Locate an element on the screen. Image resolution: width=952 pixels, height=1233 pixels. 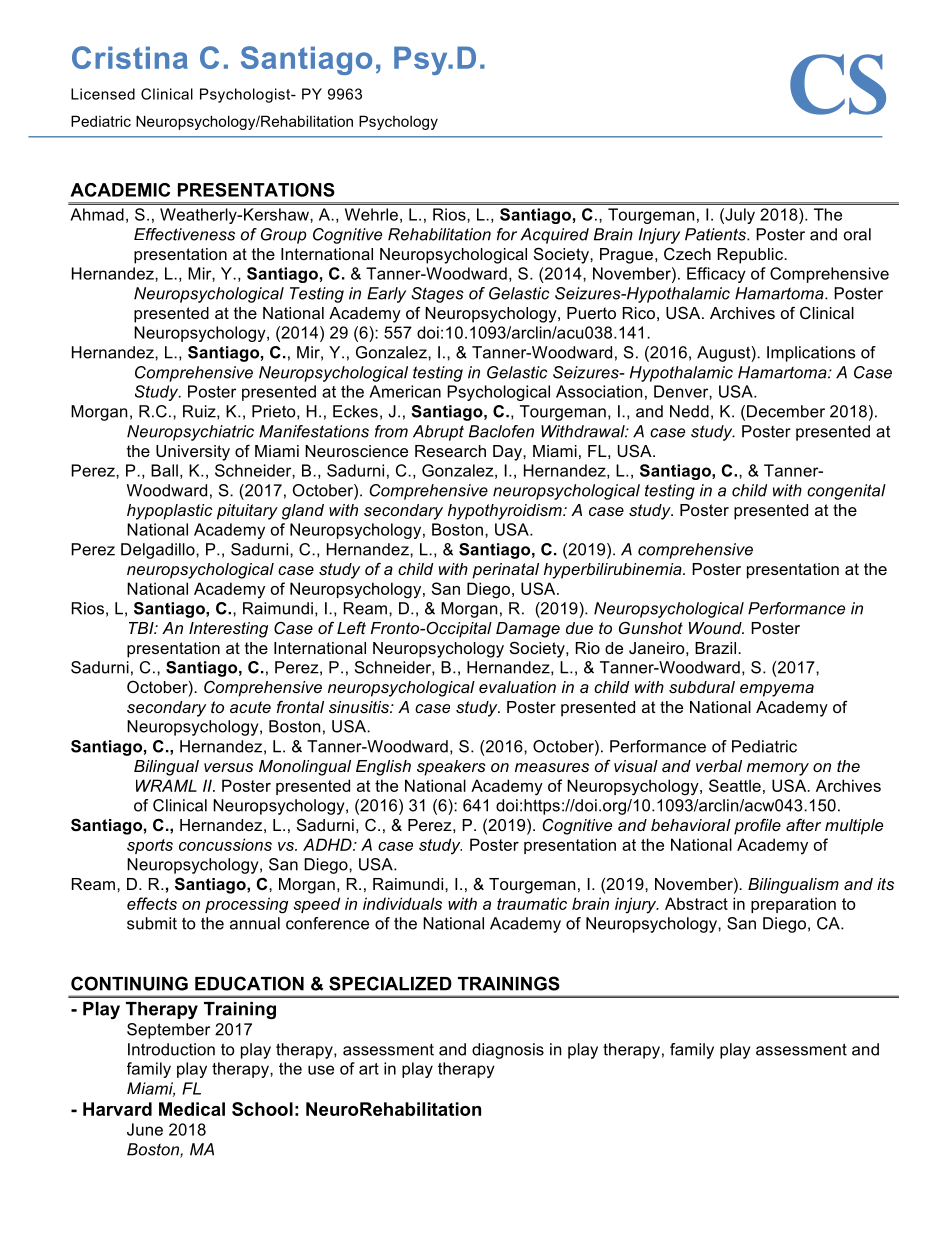
preparation is located at coordinates (793, 905).
